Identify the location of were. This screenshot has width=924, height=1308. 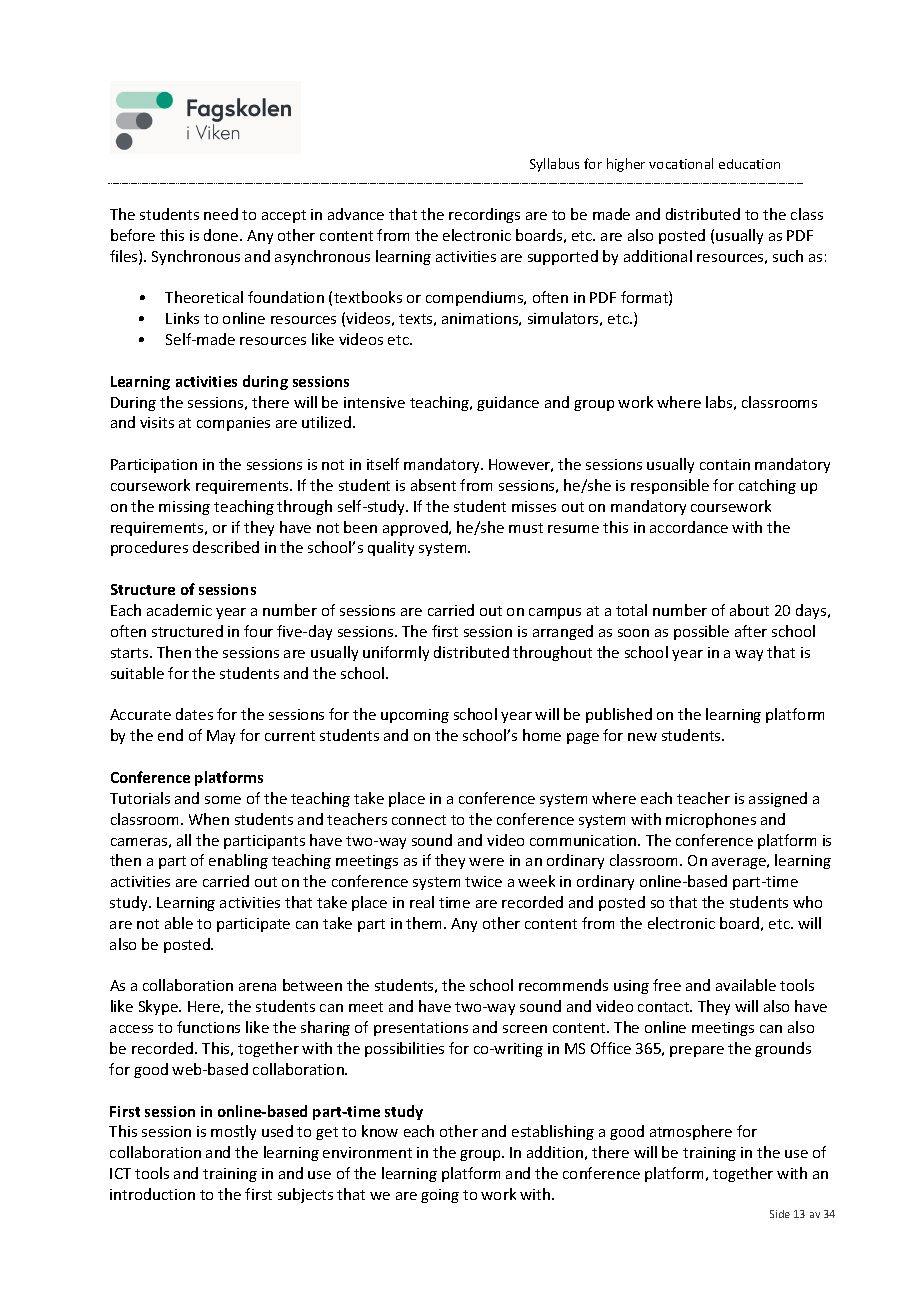
(486, 862).
